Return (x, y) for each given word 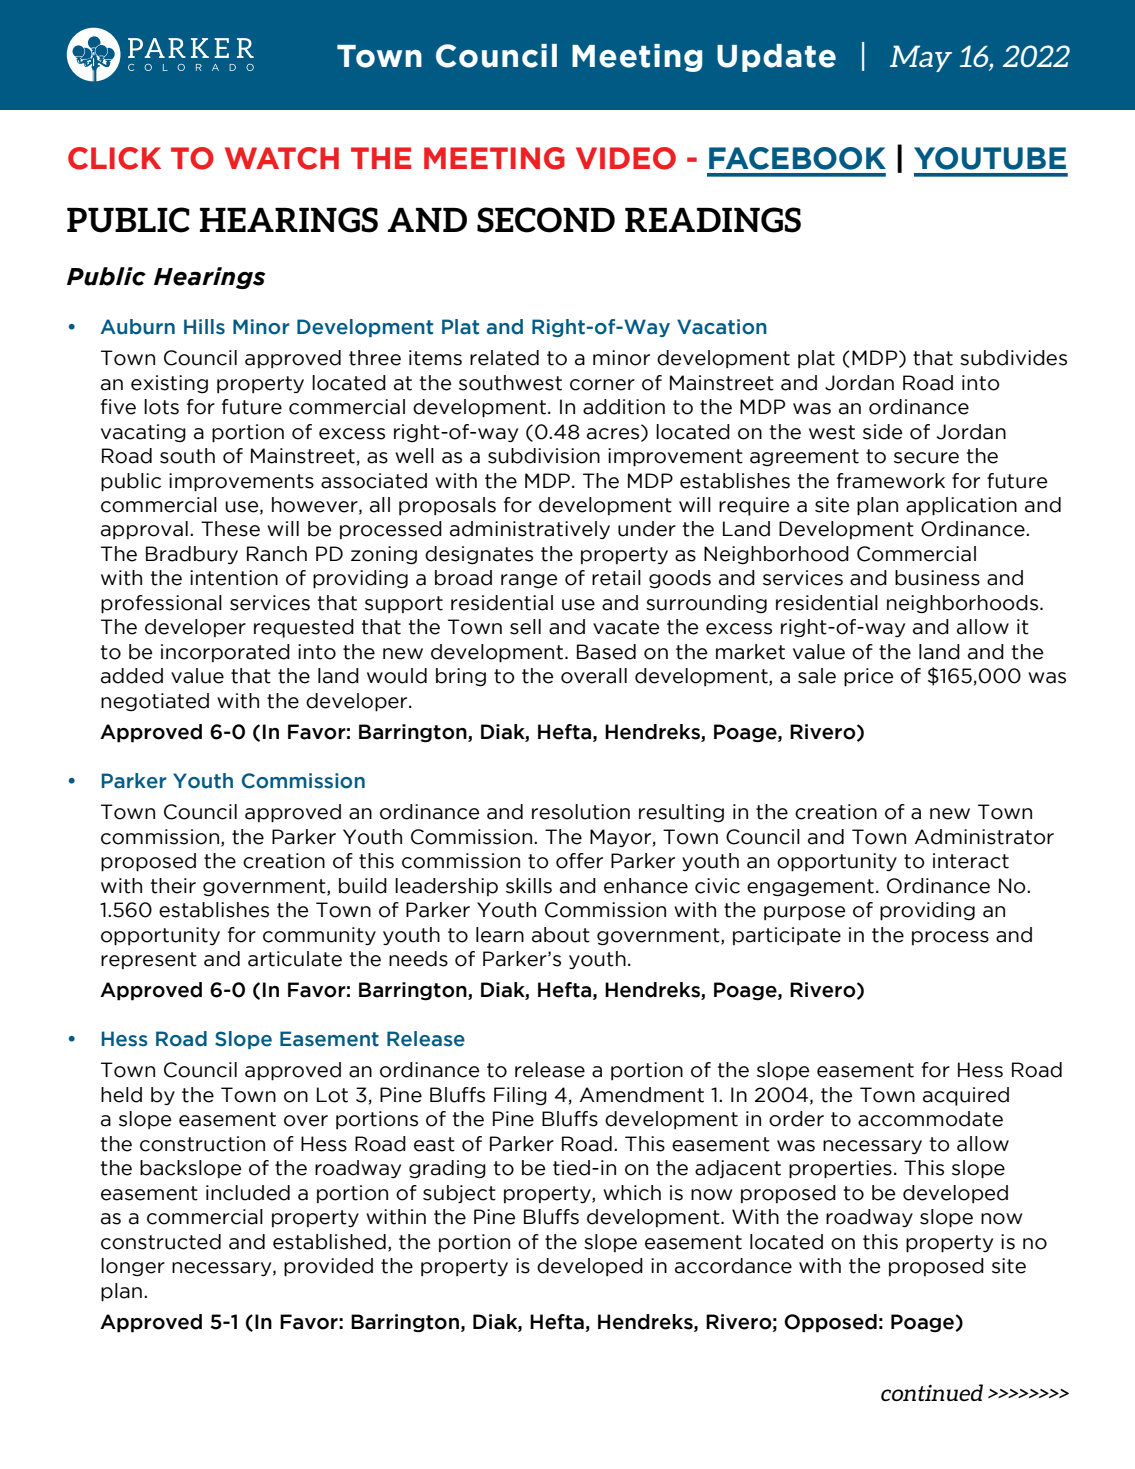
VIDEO (626, 158)
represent (149, 960)
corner (602, 385)
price (868, 677)
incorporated (225, 653)
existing (169, 384)
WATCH (282, 158)
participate (787, 936)
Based (606, 652)
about (561, 935)
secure (926, 458)
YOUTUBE (990, 158)
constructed (161, 1242)
